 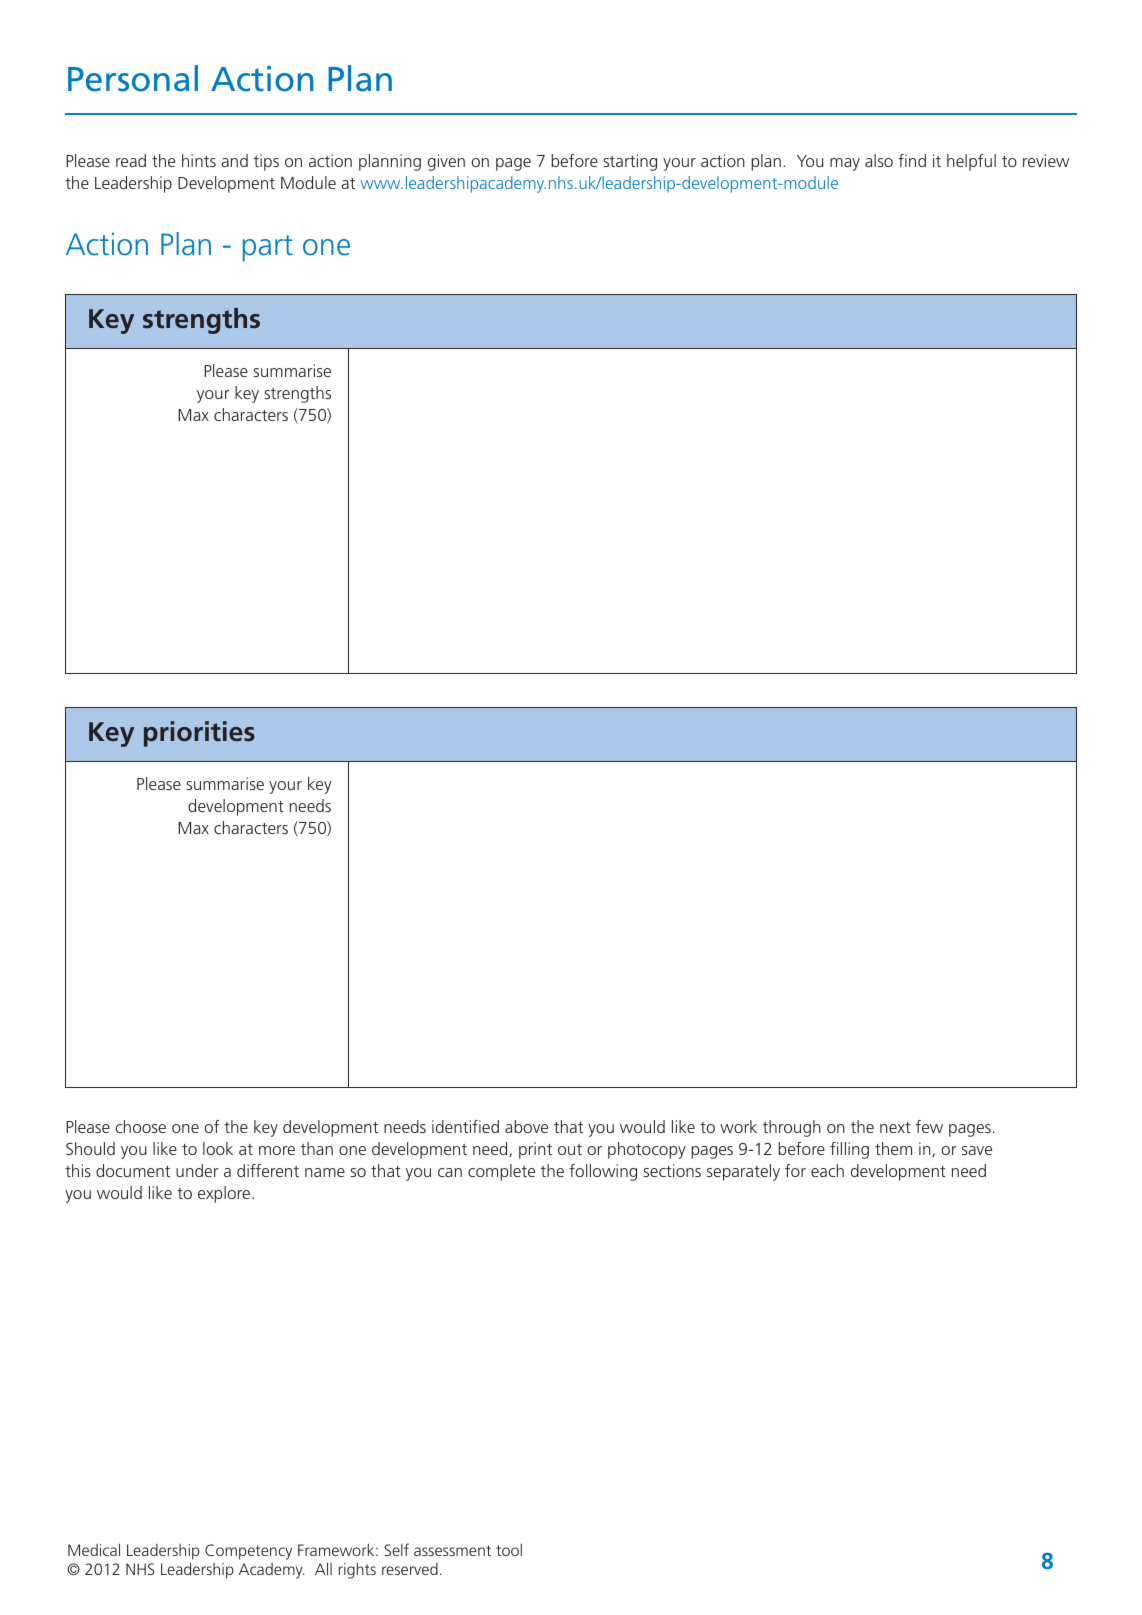 What do you see at coordinates (248, 1552) in the screenshot?
I see `Competency` at bounding box center [248, 1552].
